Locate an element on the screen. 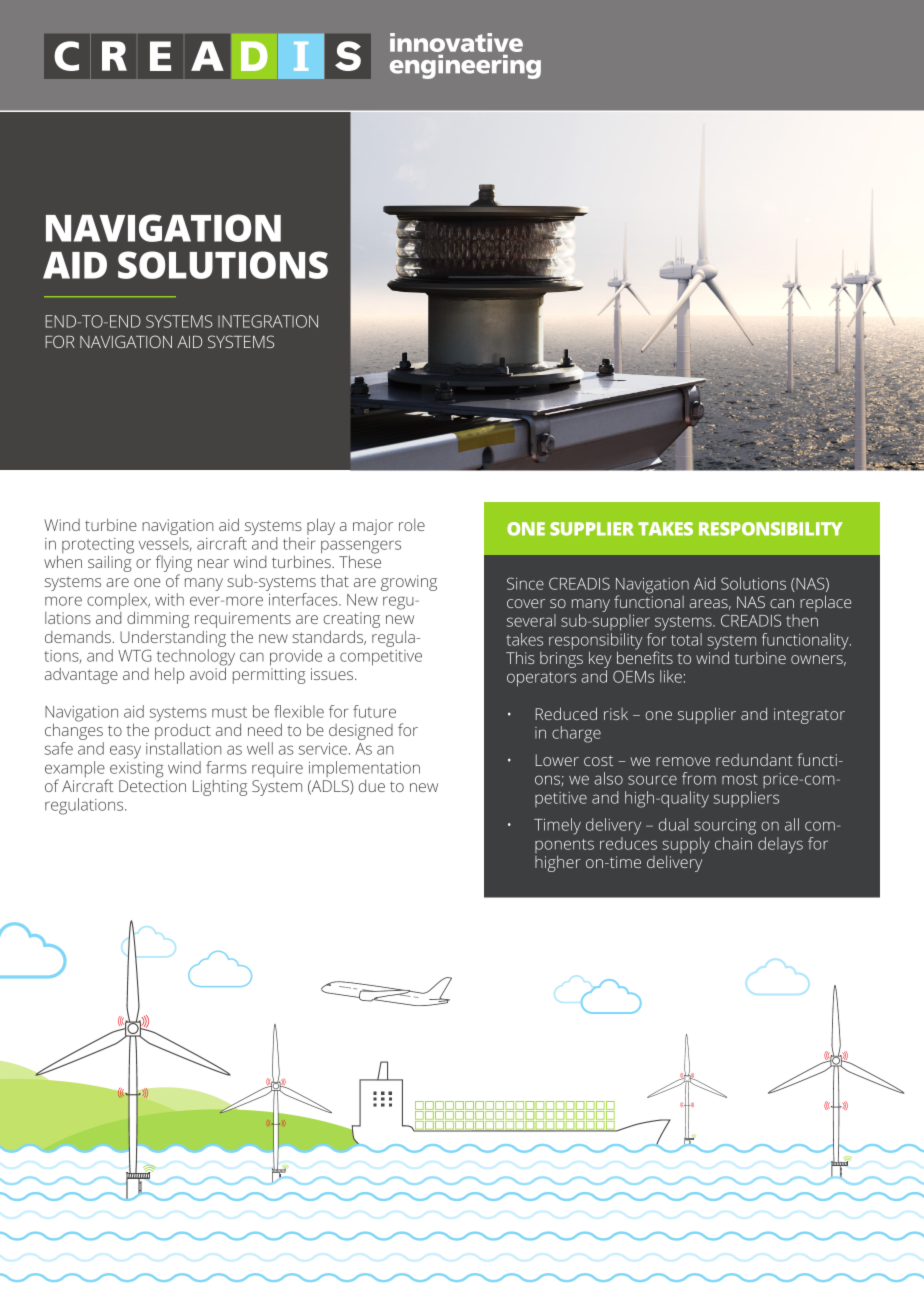  growing is located at coordinates (409, 583).
